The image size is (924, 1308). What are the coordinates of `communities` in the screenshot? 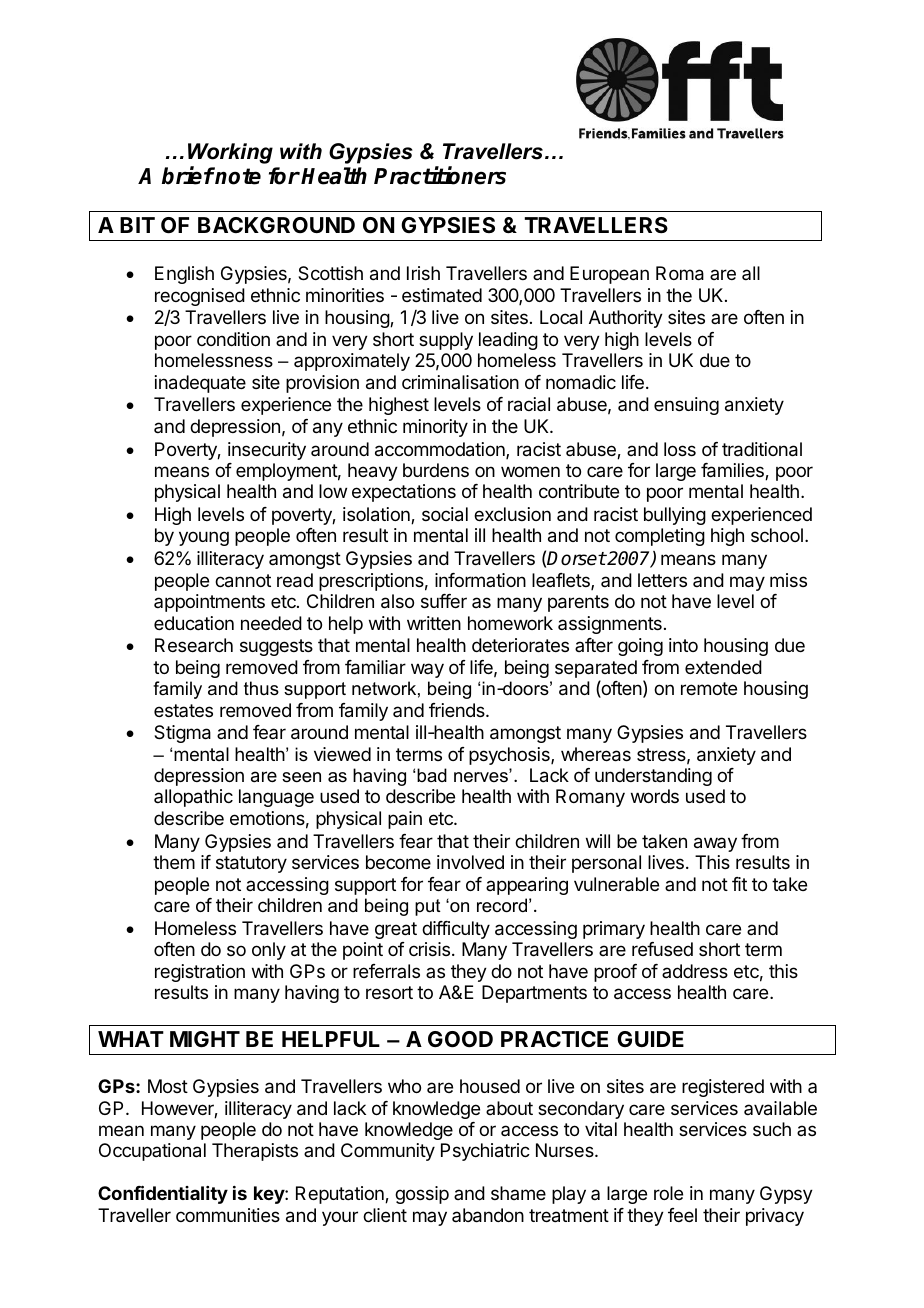 It's located at (228, 1215).
